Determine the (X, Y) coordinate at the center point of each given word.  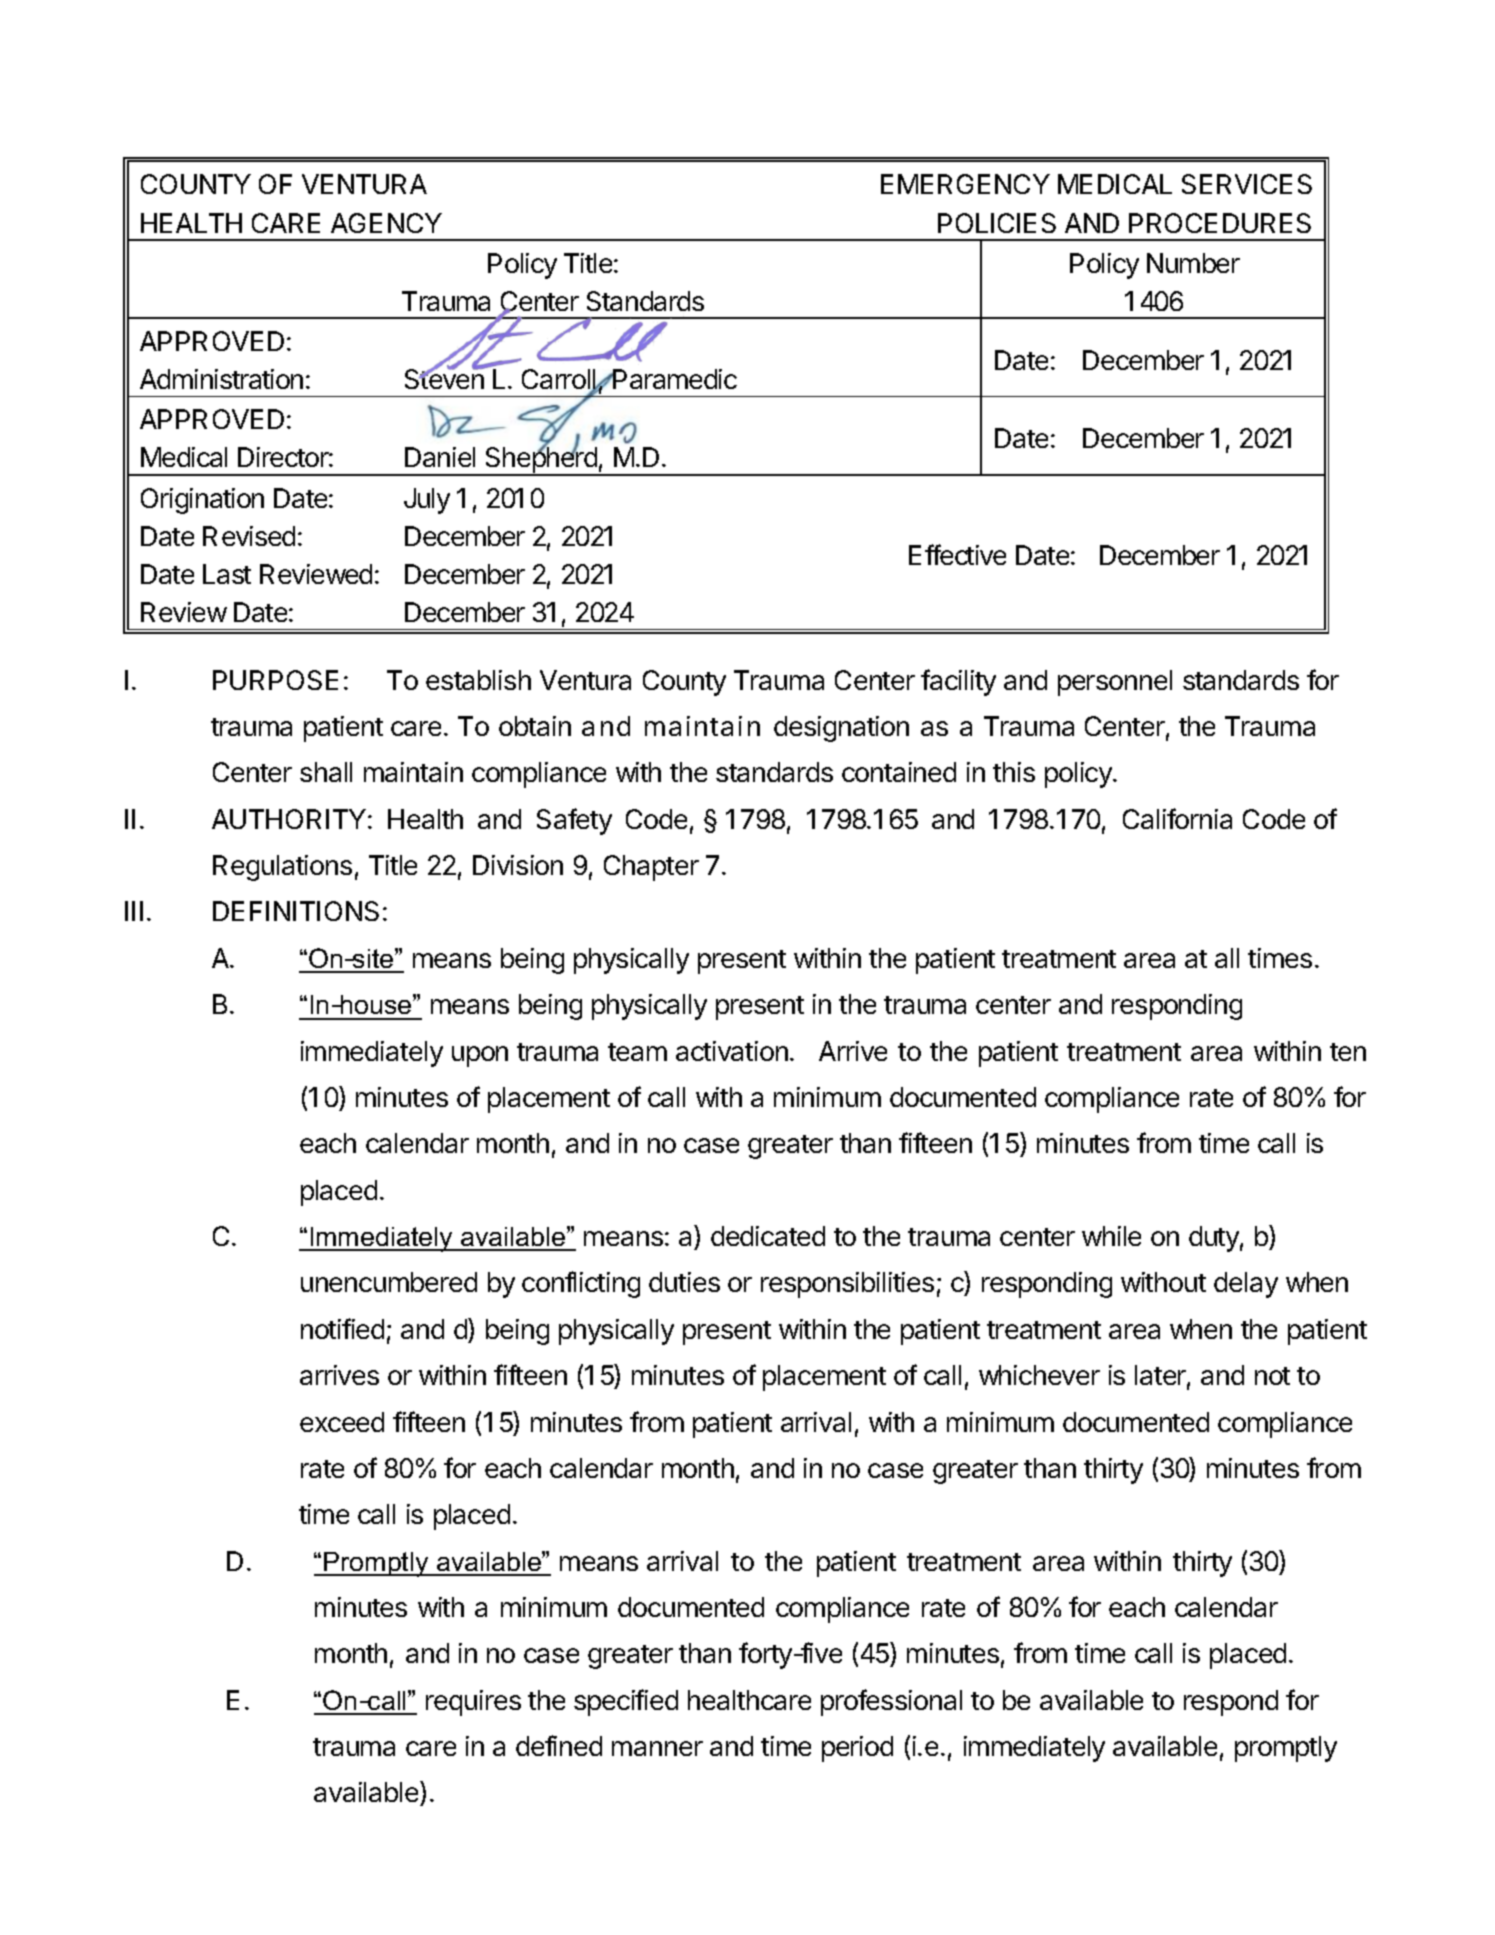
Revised (249, 536)
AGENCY (386, 223)
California (1177, 818)
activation (732, 1051)
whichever (1039, 1375)
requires (473, 1703)
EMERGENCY (965, 184)
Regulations (282, 868)
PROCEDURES (1220, 223)
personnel (1115, 683)
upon (480, 1056)
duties (684, 1282)
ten (1348, 1052)
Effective (957, 554)
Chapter (651, 868)
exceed (342, 1422)
